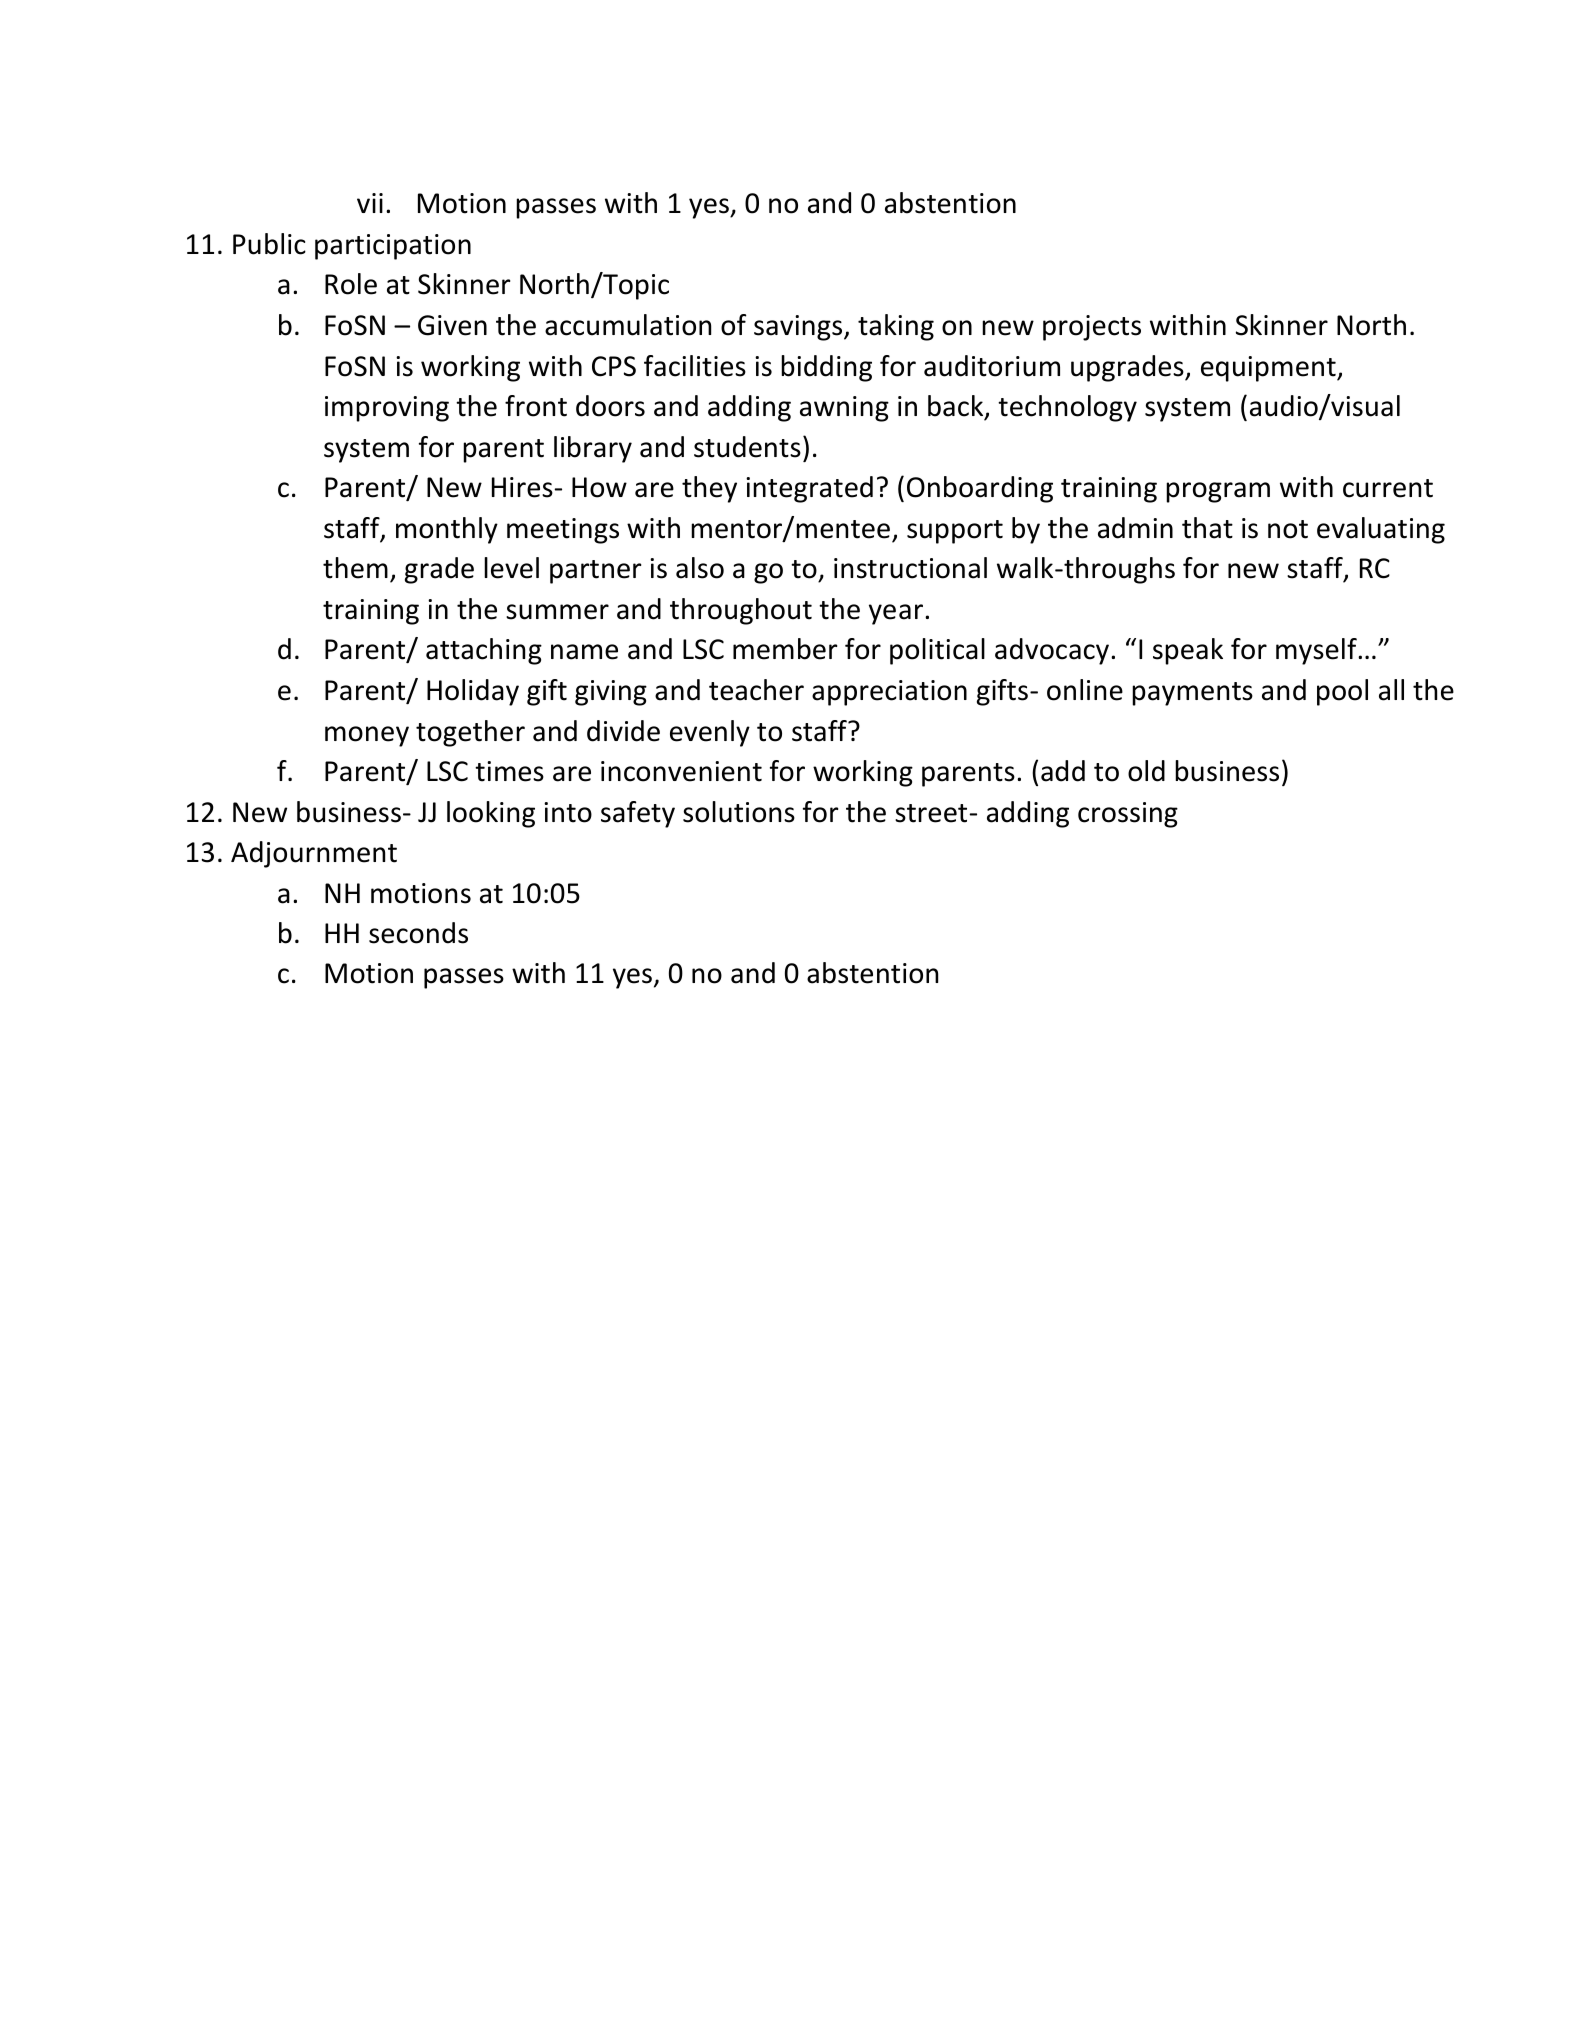 The width and height of the screenshot is (1569, 2031). I want to click on improving, so click(387, 409).
